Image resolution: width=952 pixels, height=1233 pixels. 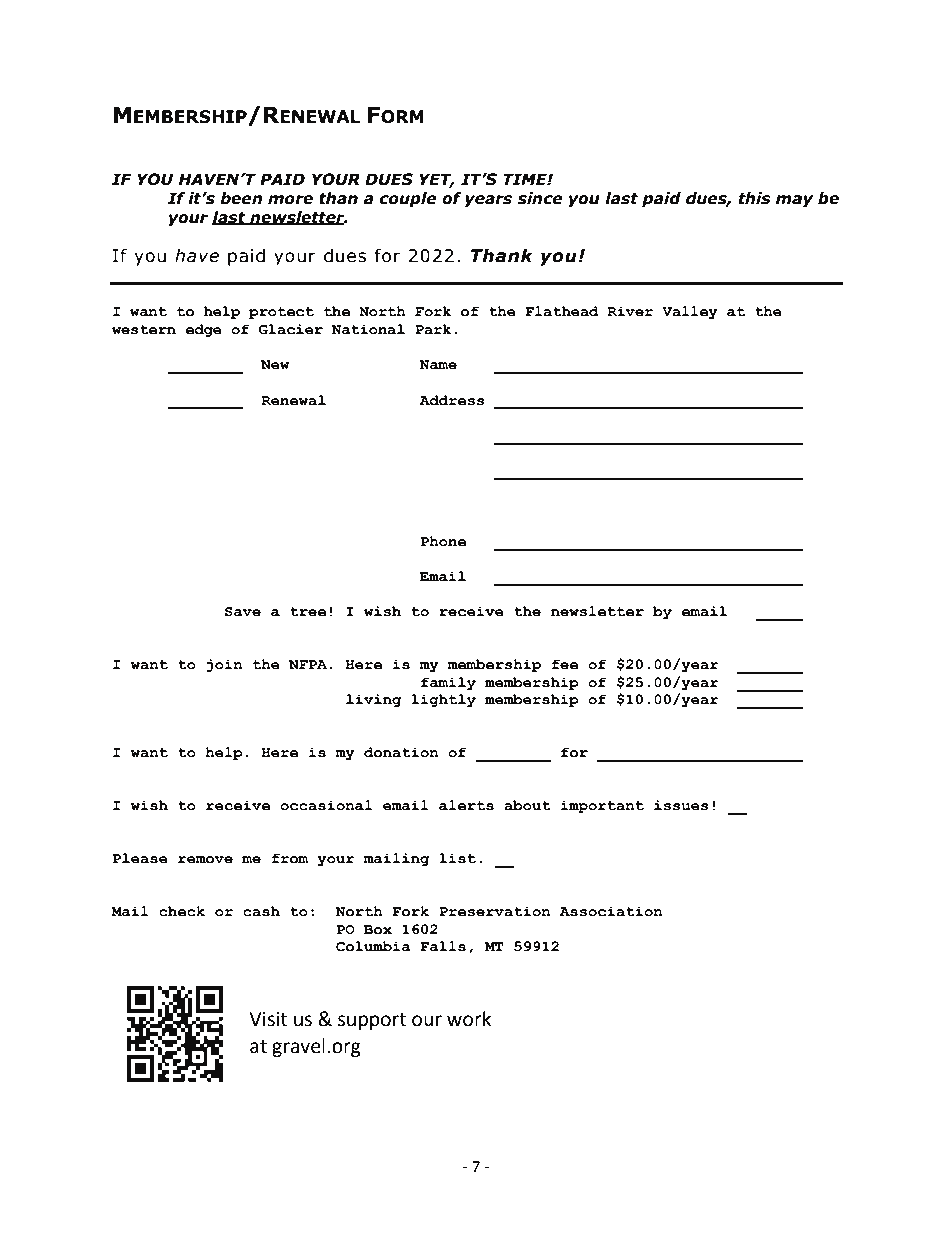 I want to click on fee, so click(x=564, y=664).
